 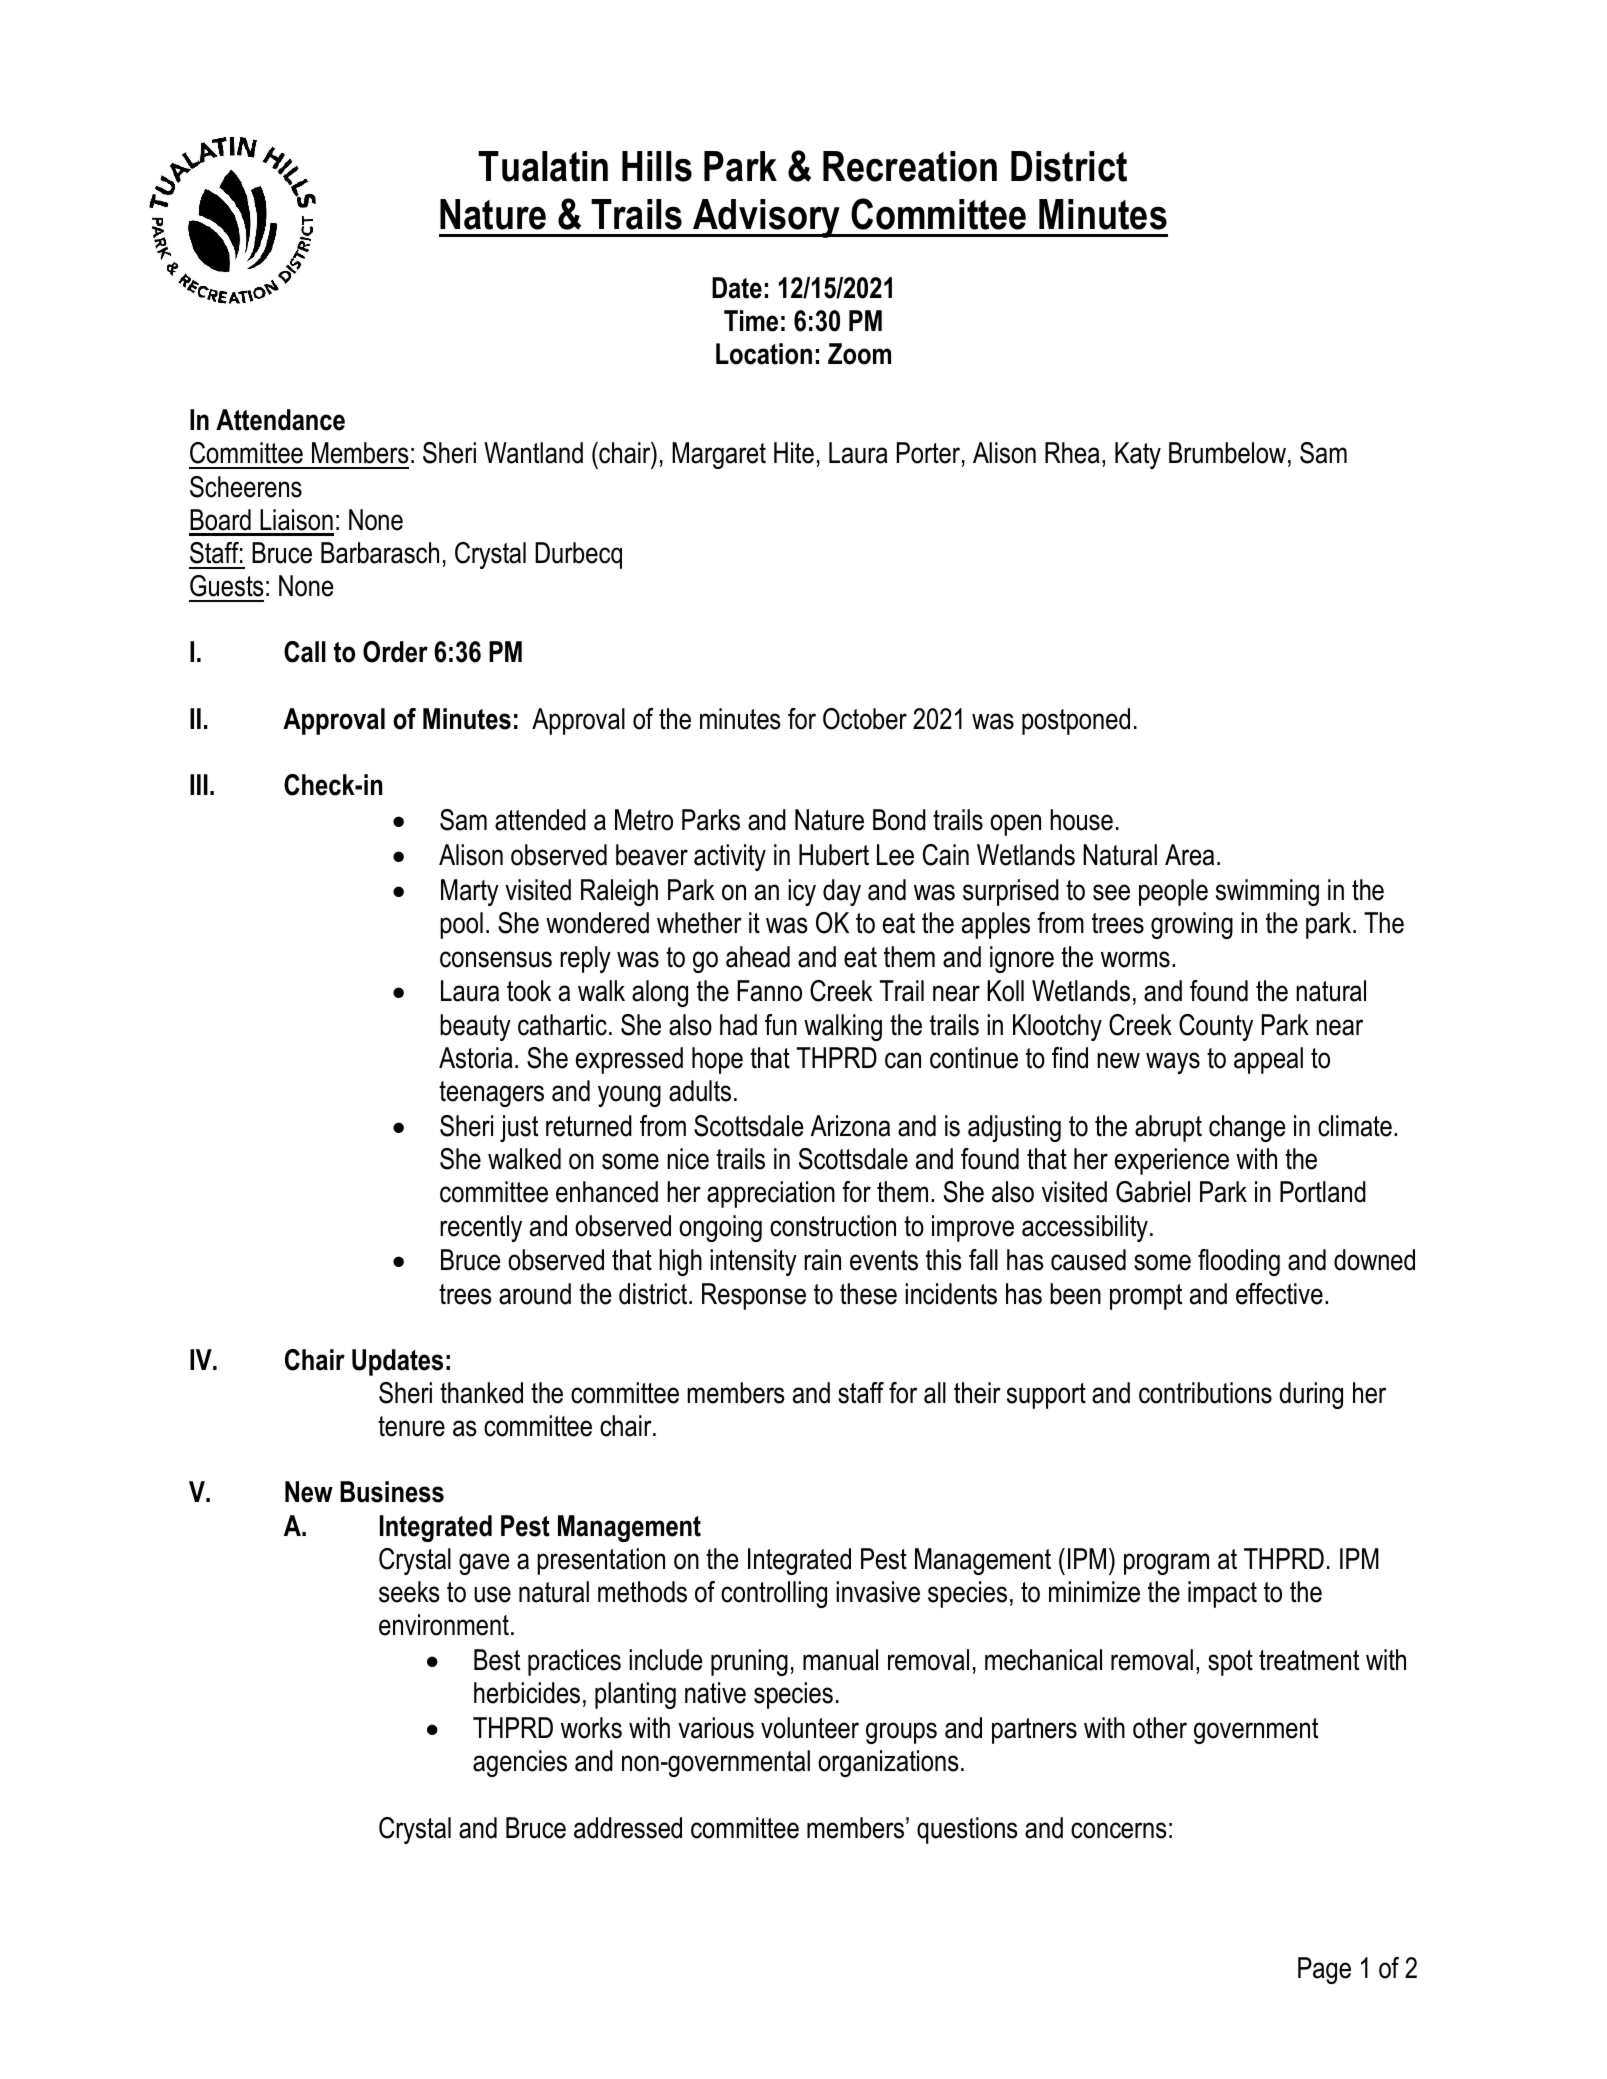 What do you see at coordinates (767, 218) in the page?
I see `Advisory` at bounding box center [767, 218].
